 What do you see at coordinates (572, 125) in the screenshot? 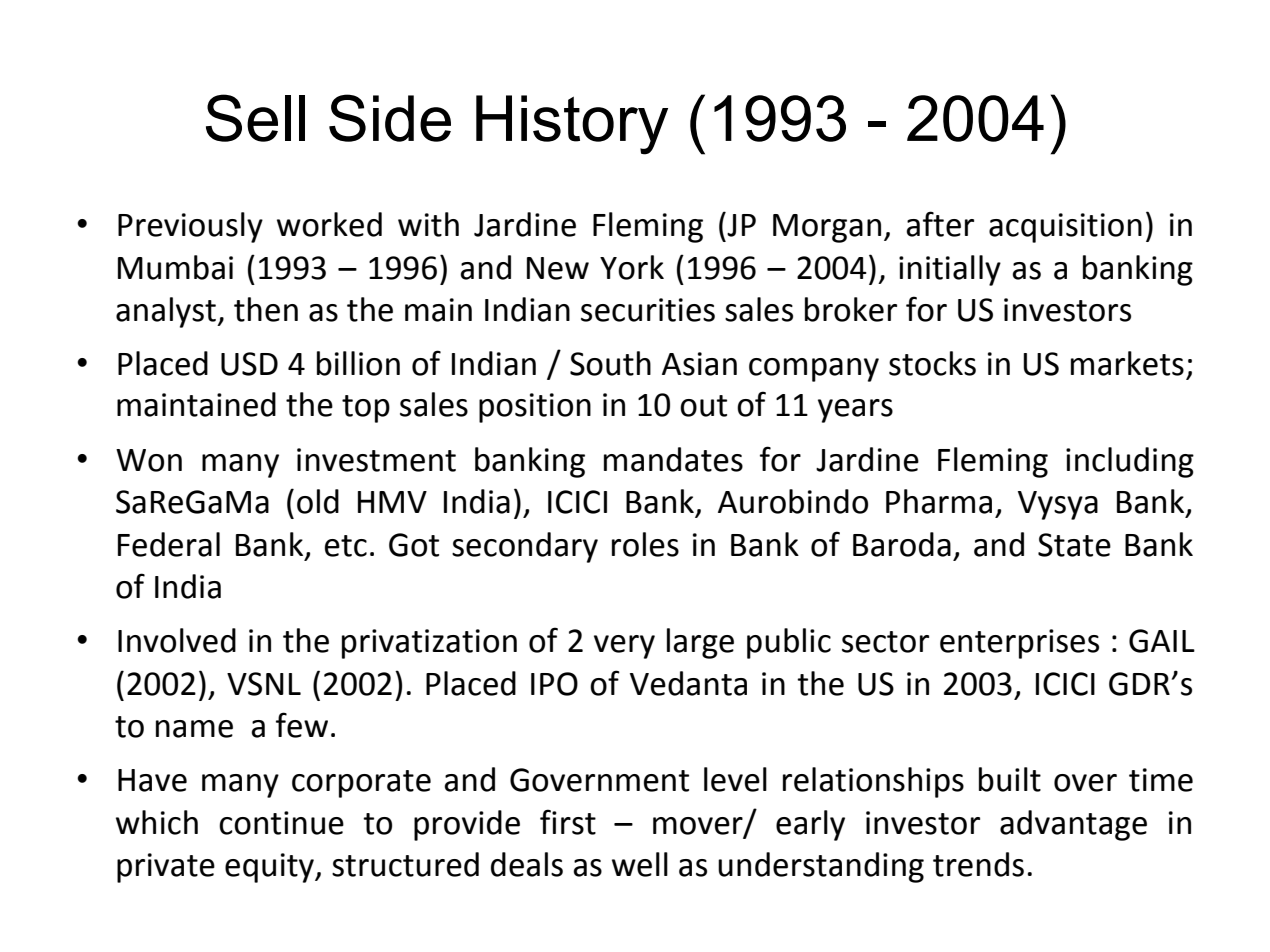
I see `History` at bounding box center [572, 125].
